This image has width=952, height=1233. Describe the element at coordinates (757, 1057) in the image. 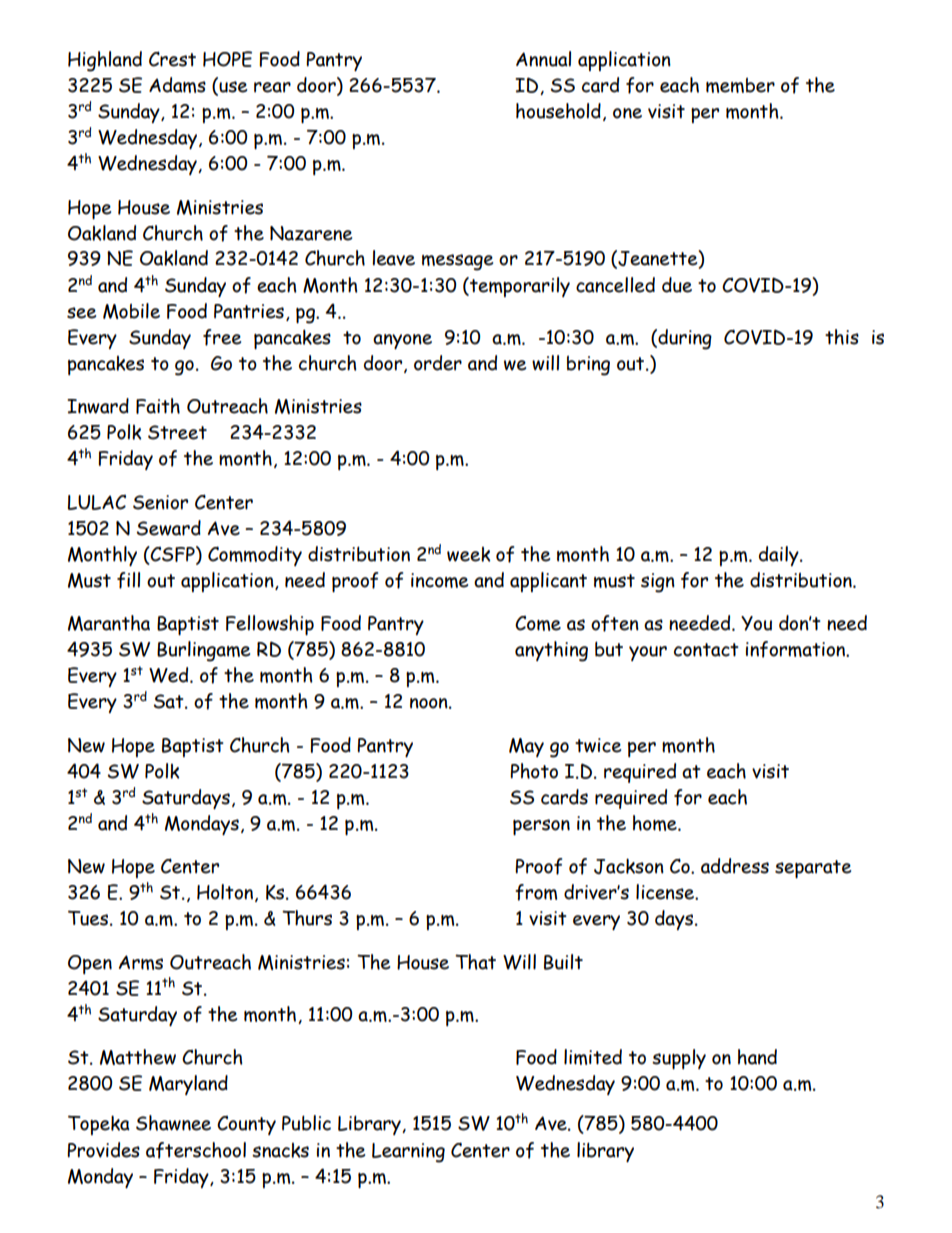

I see `hand` at that location.
